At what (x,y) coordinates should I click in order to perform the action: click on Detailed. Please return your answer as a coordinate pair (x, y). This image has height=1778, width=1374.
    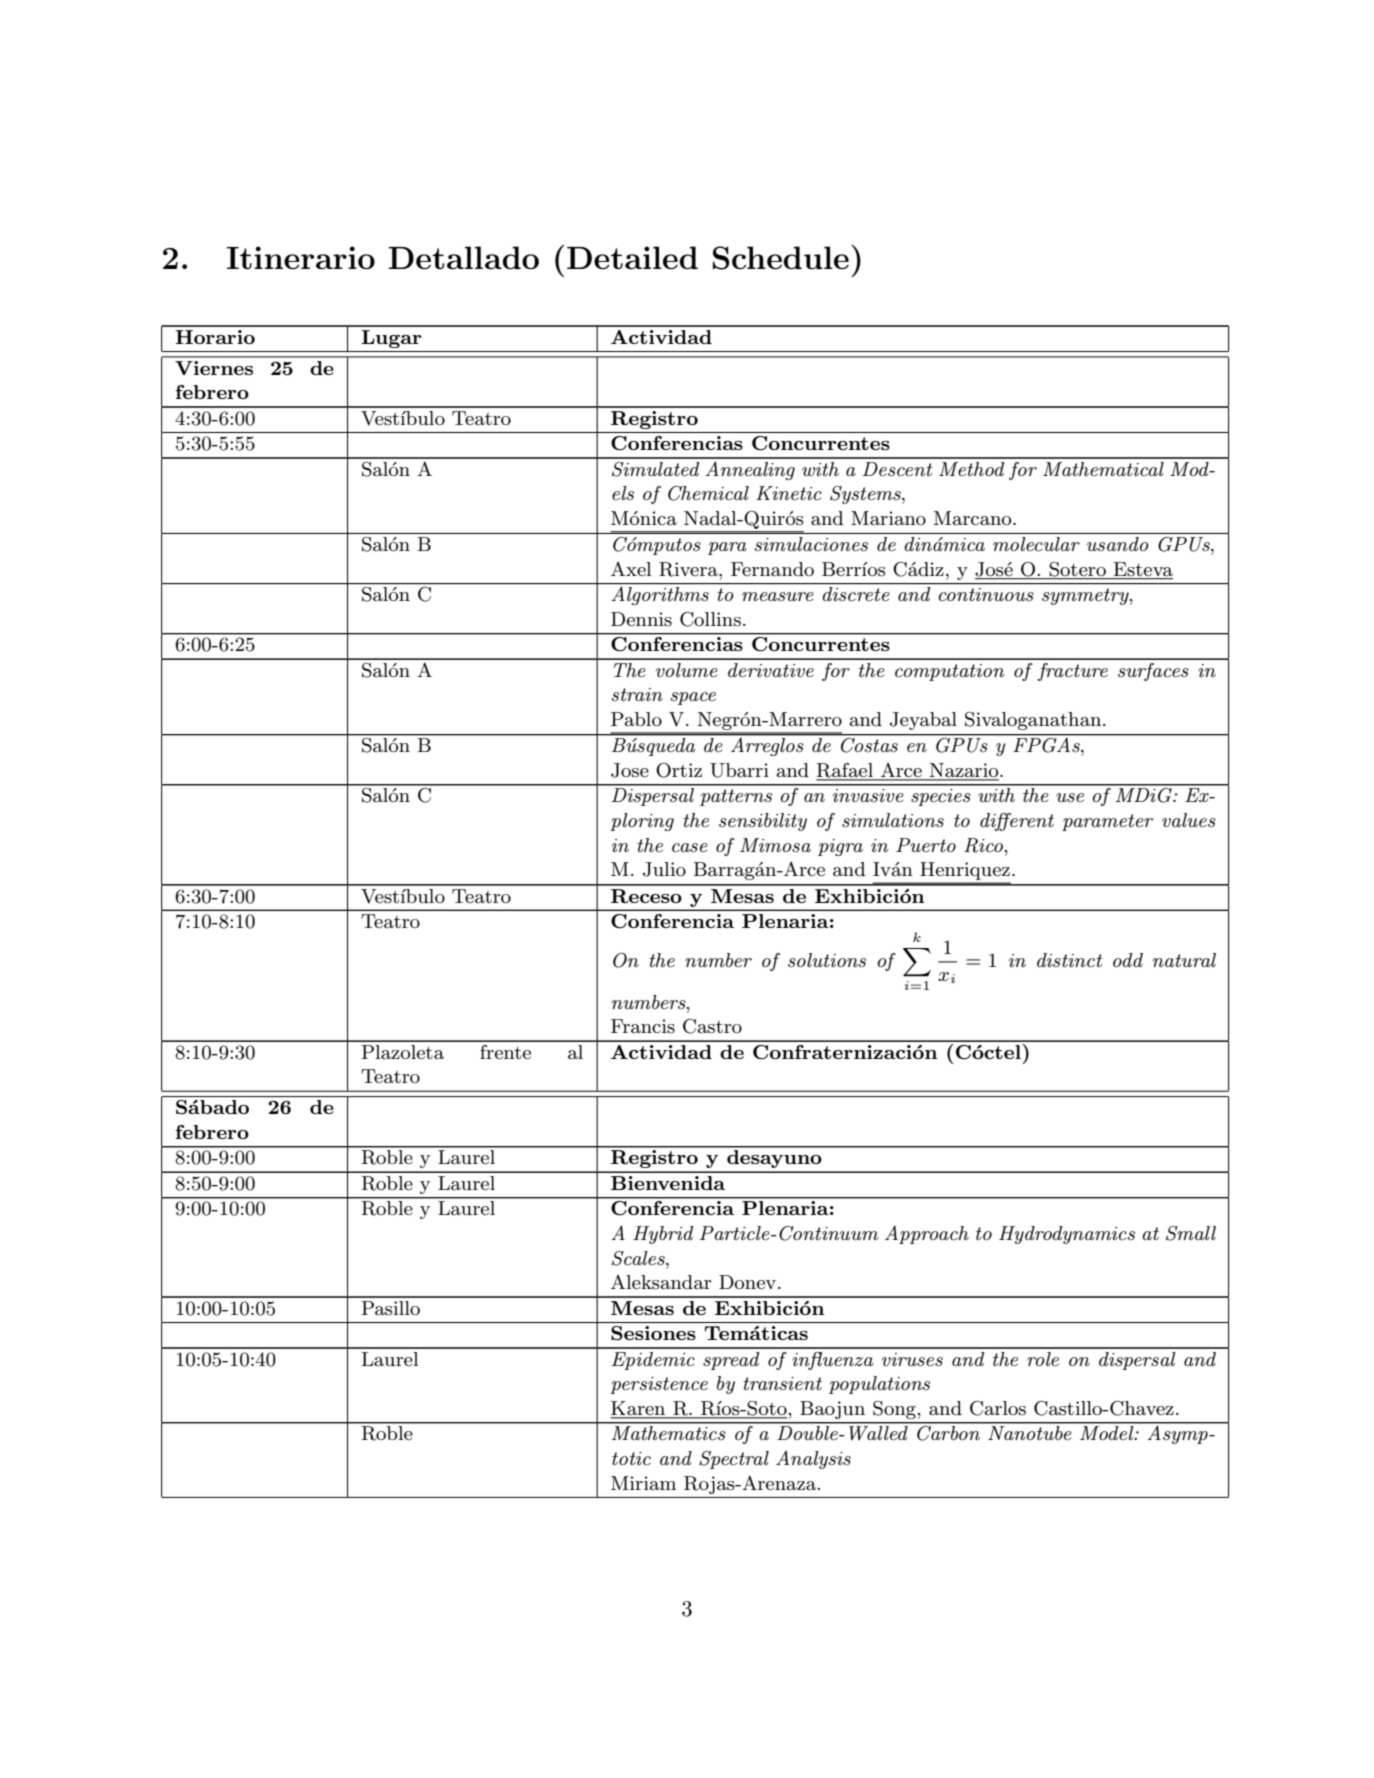
    Looking at the image, I should click on (632, 258).
